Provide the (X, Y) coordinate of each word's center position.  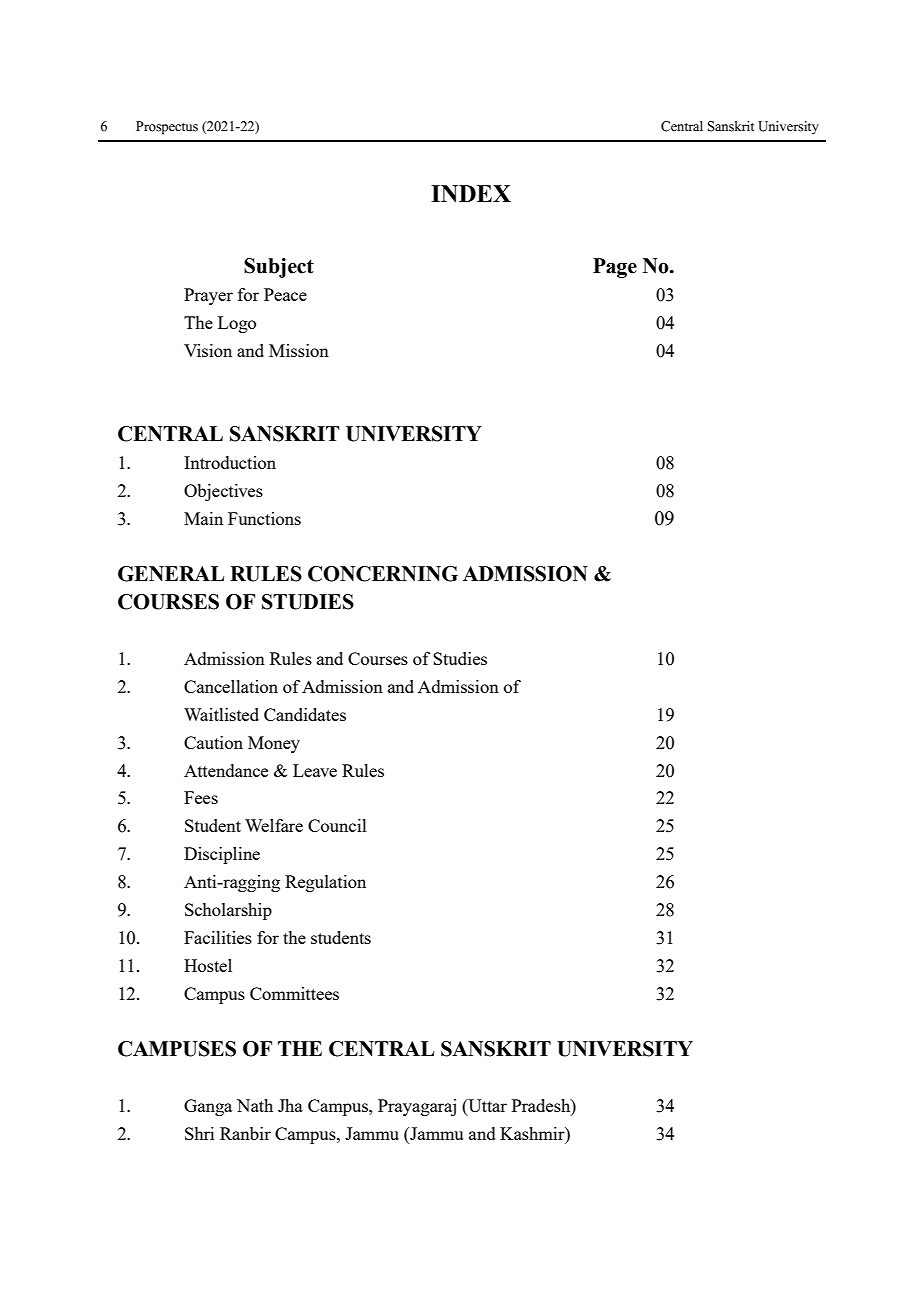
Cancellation (231, 686)
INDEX (471, 194)
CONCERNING (383, 574)
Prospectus (167, 128)
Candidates (305, 714)
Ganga (208, 1107)
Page (615, 268)
